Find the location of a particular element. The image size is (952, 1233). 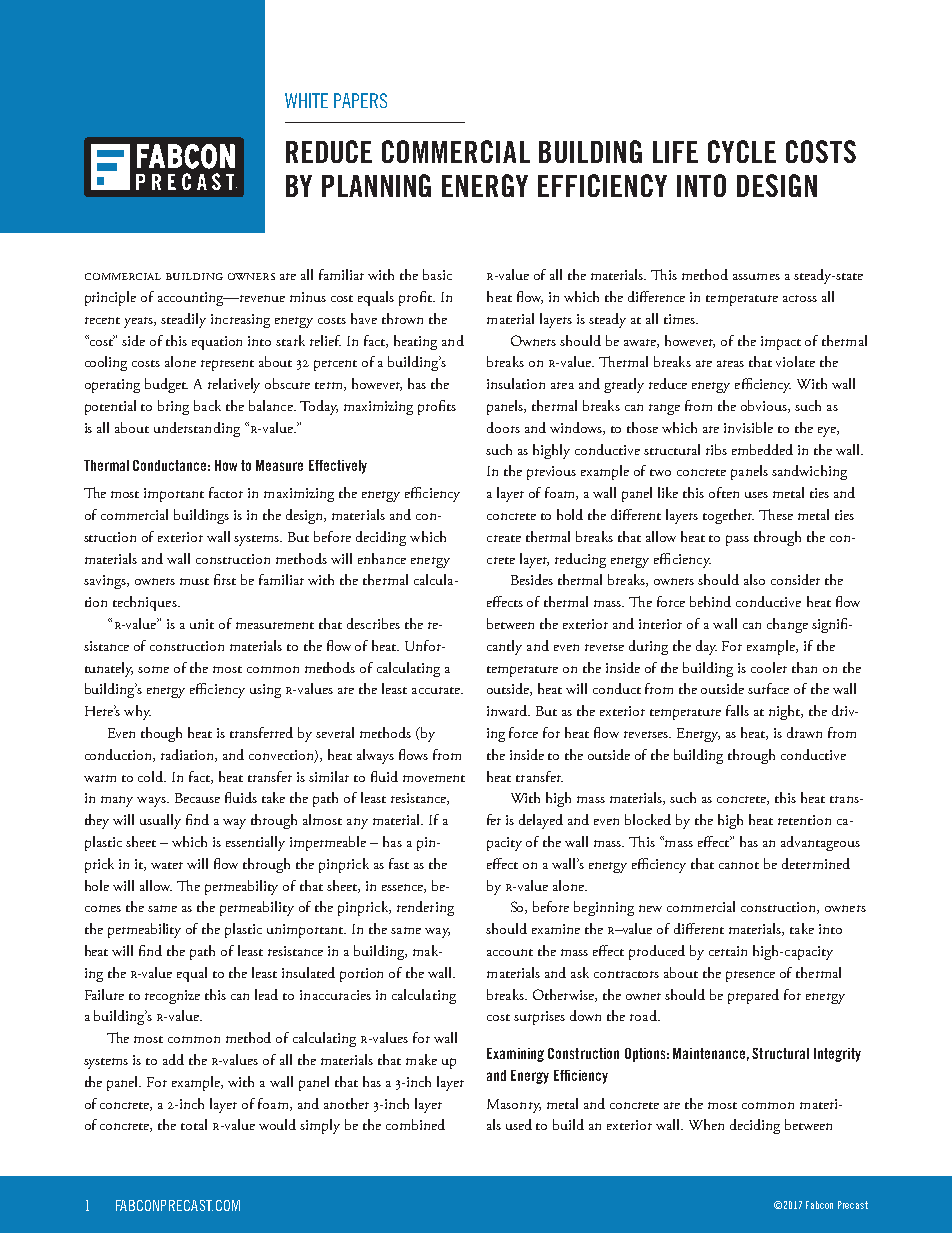

Masonry is located at coordinates (514, 1106).
